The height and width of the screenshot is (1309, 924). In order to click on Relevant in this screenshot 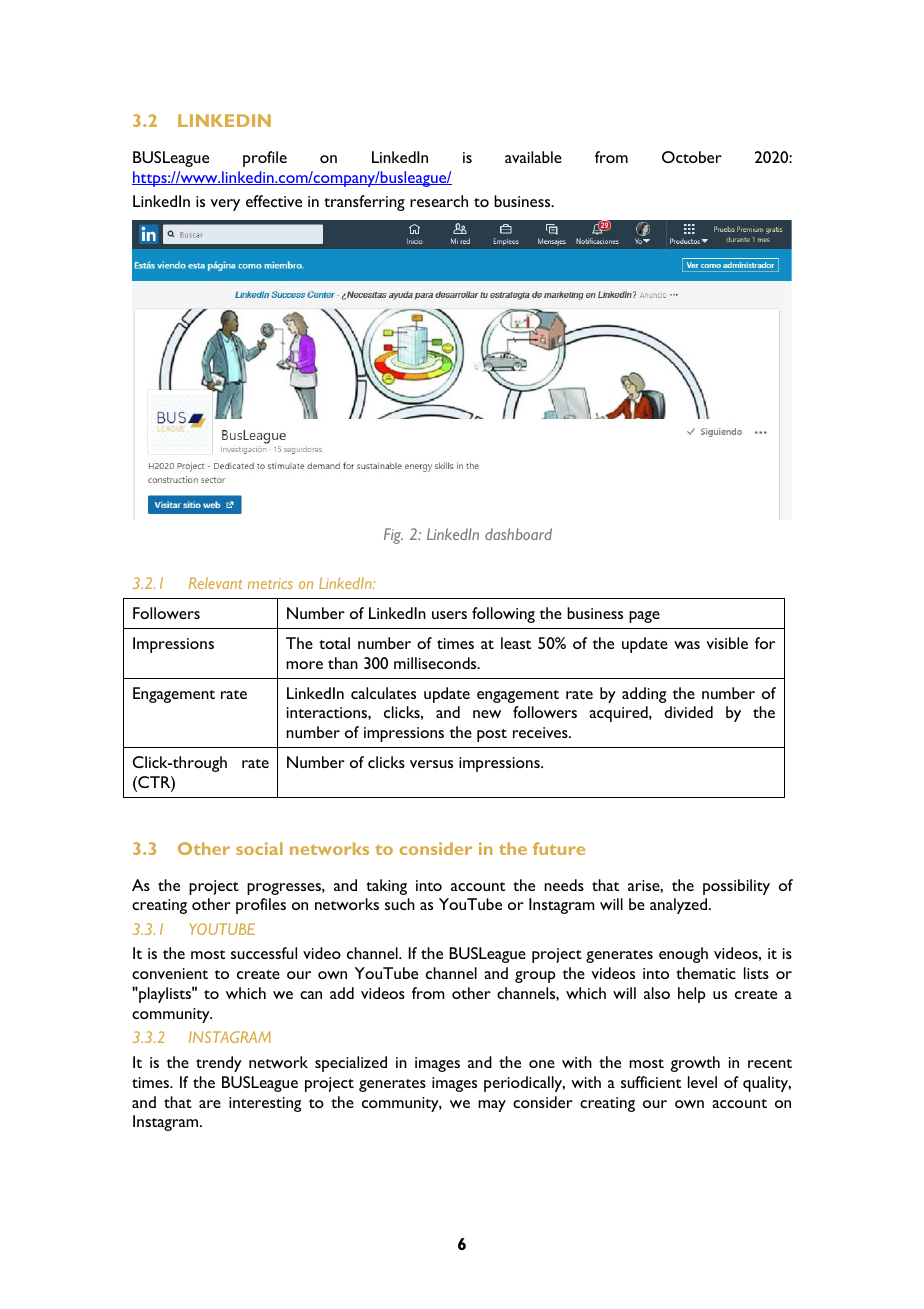, I will do `click(215, 583)`.
